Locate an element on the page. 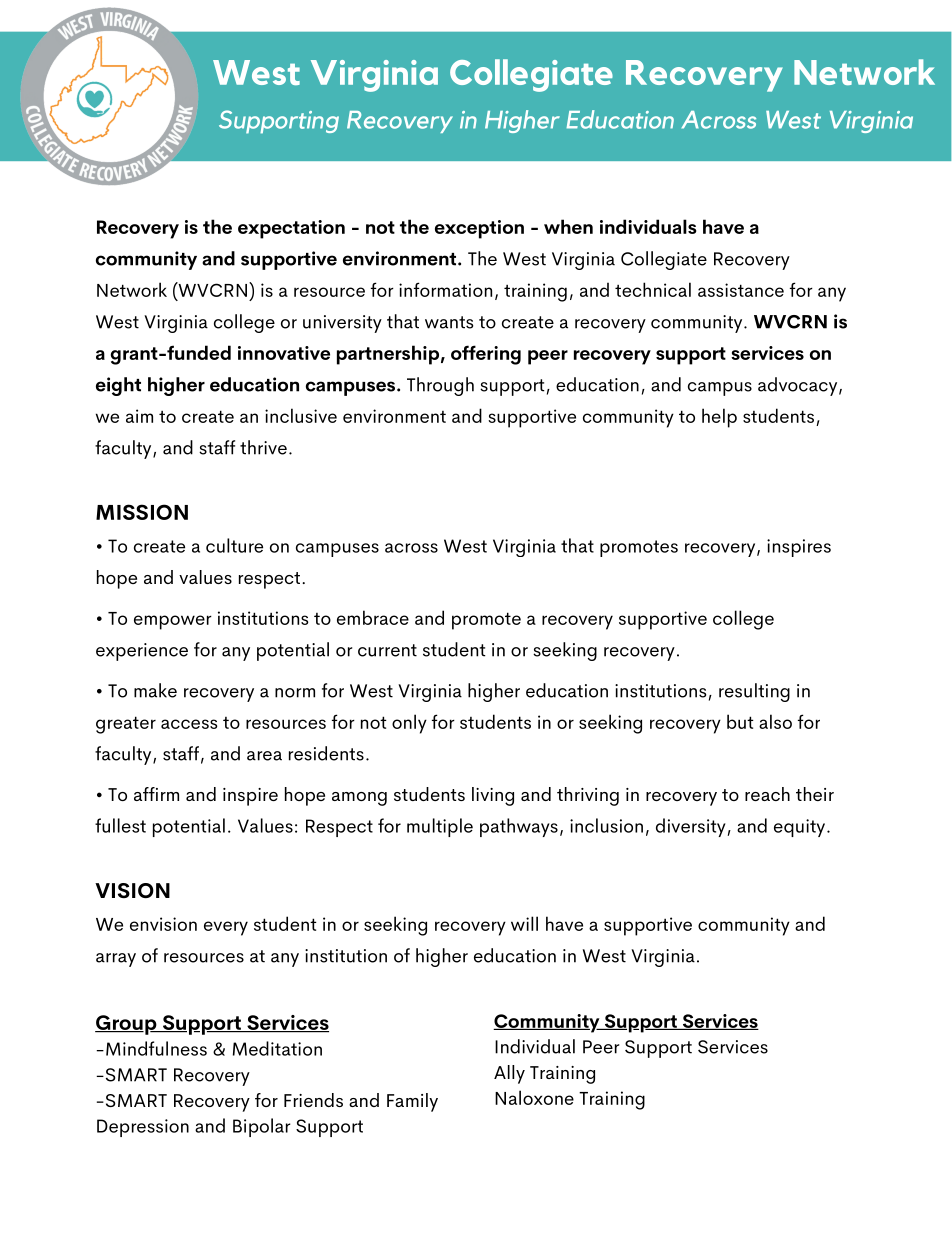 The height and width of the document is (1233, 952). diversity is located at coordinates (691, 827).
